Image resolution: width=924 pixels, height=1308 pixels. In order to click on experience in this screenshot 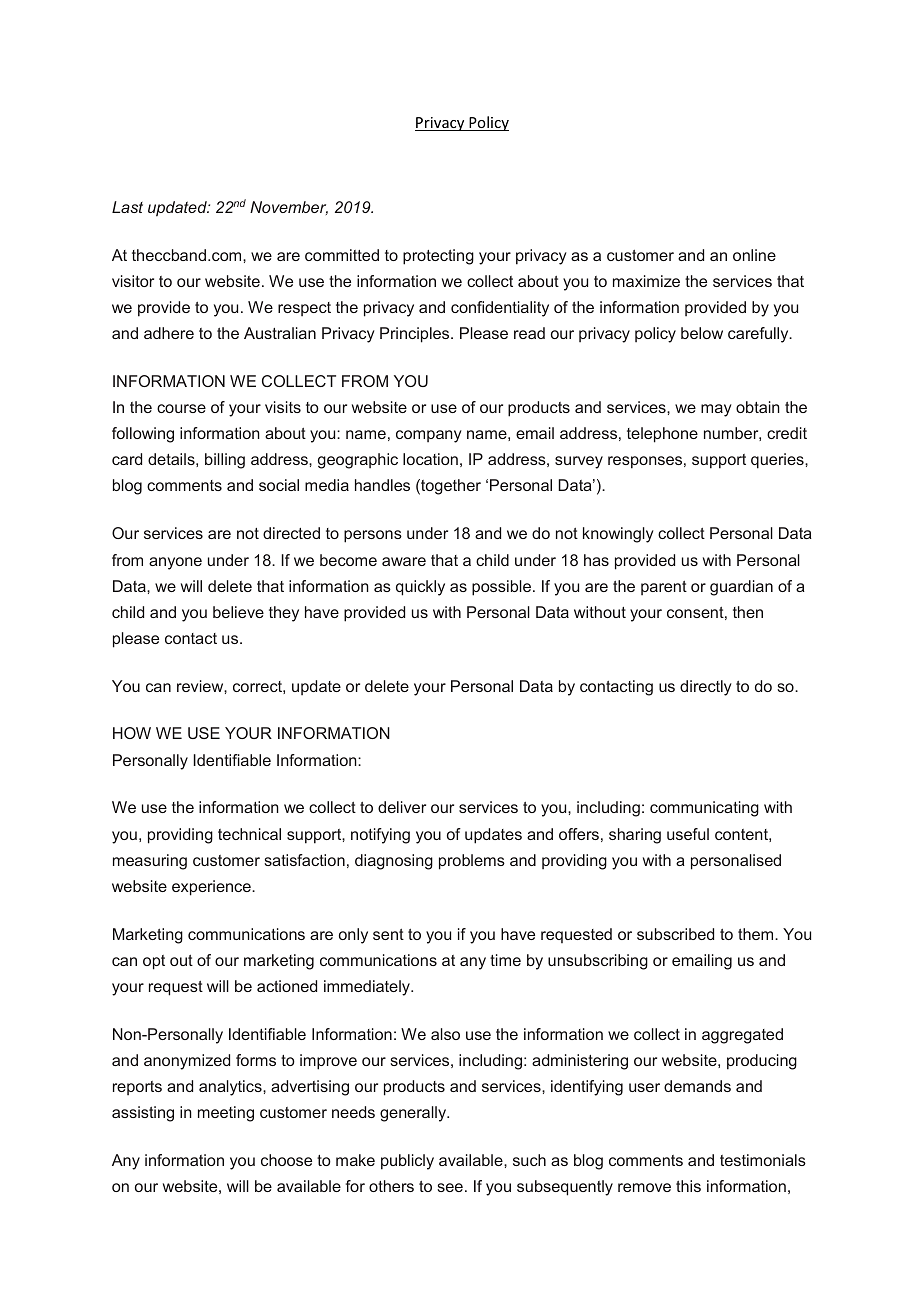, I will do `click(212, 888)`.
